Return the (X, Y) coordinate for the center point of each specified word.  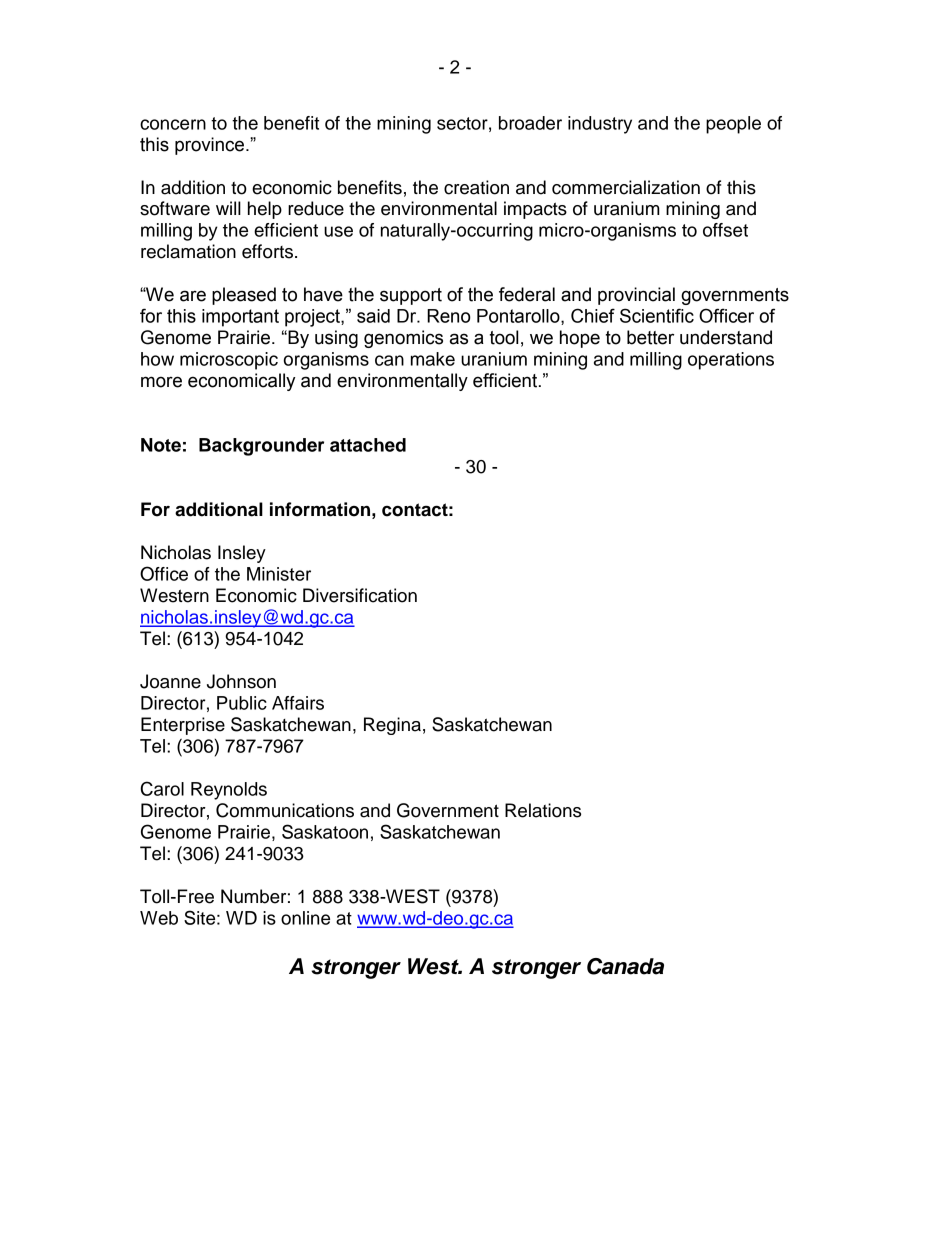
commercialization (626, 187)
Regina (392, 726)
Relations (543, 810)
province (209, 146)
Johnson (241, 681)
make (433, 359)
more (161, 382)
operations (731, 361)
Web (159, 918)
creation (476, 187)
